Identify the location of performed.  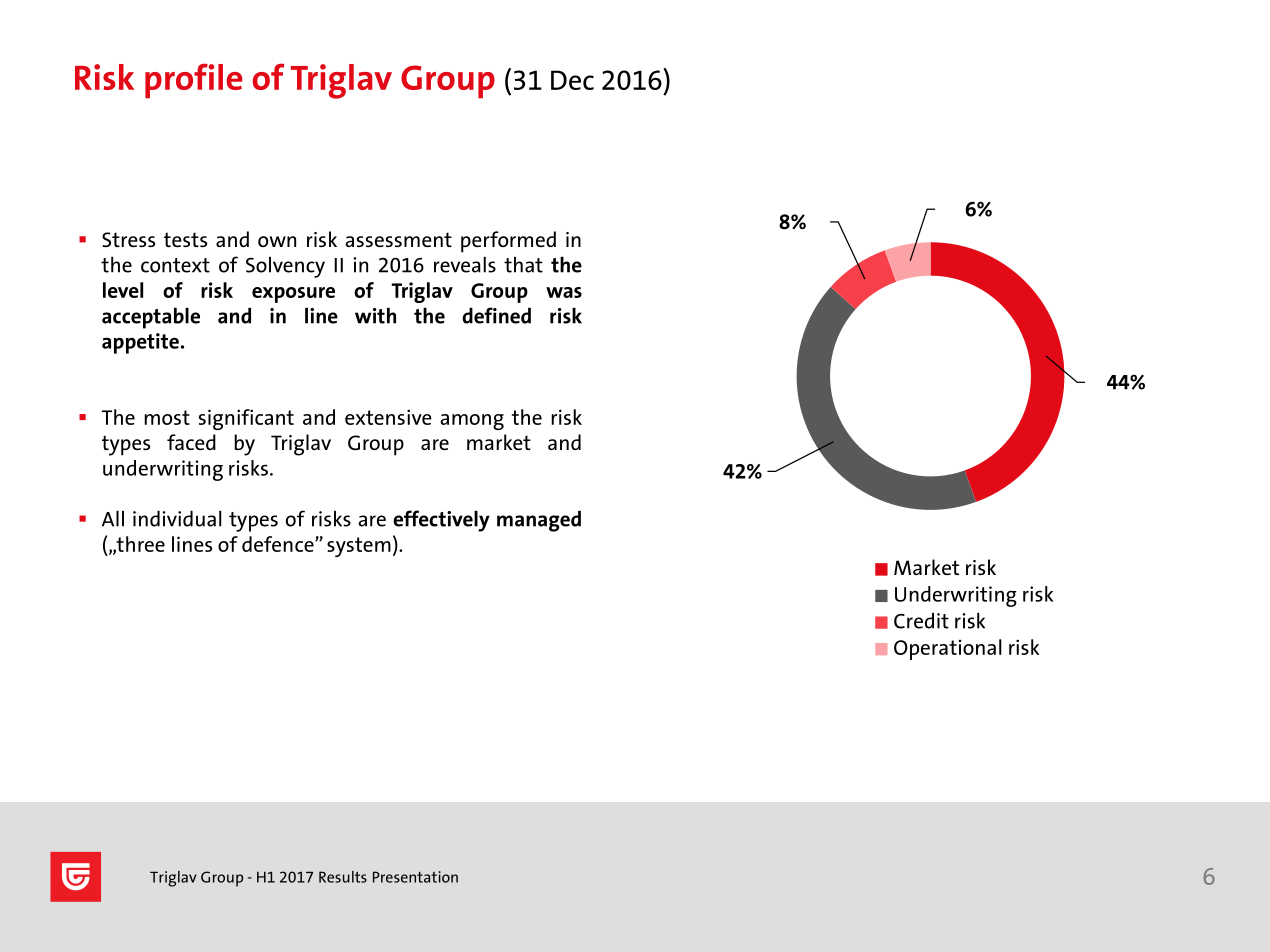
(508, 242).
